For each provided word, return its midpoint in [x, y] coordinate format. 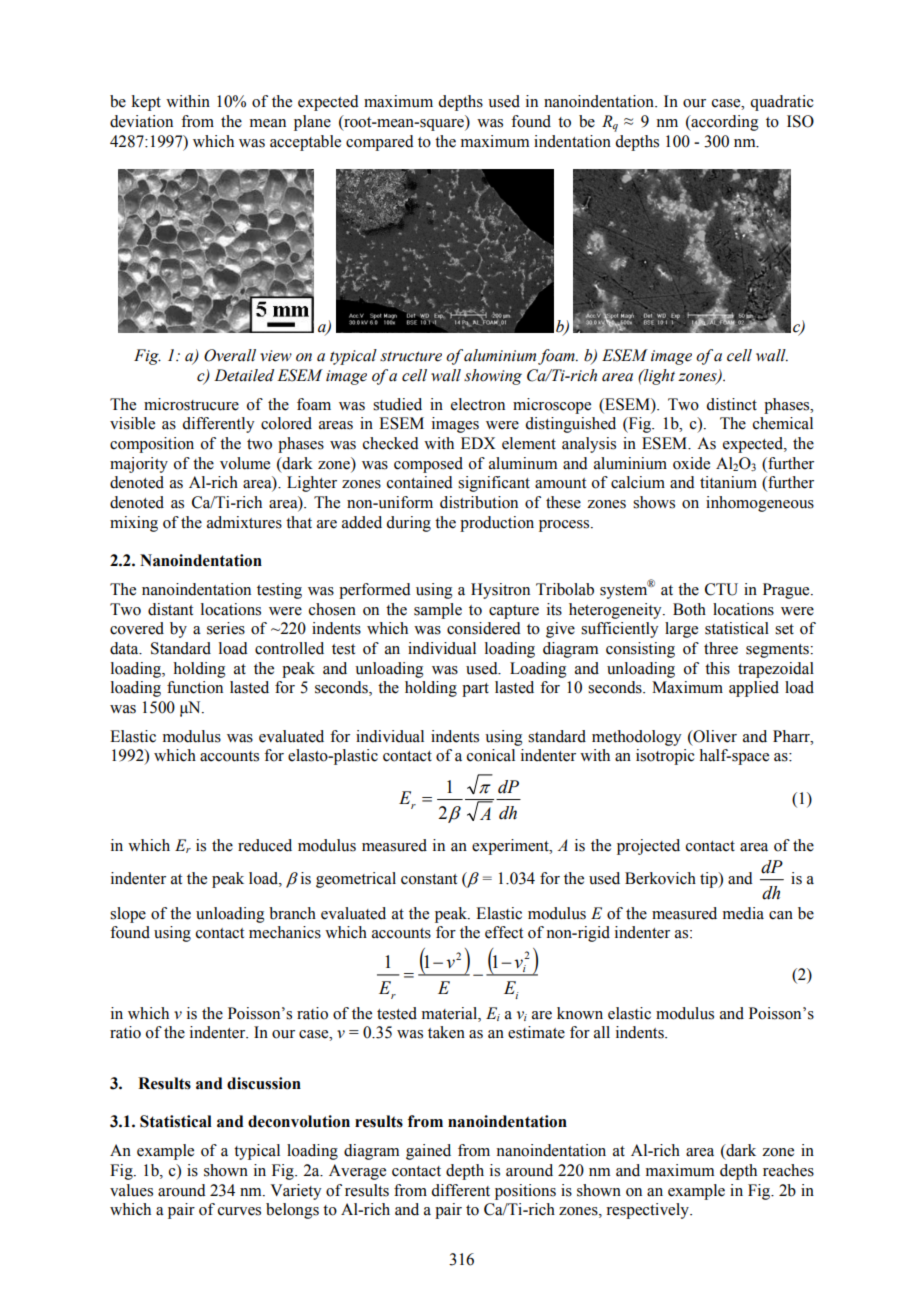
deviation [141, 121]
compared [380, 143]
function [195, 687]
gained [428, 1152]
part [475, 690]
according [724, 123]
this [717, 668]
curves [239, 1211]
